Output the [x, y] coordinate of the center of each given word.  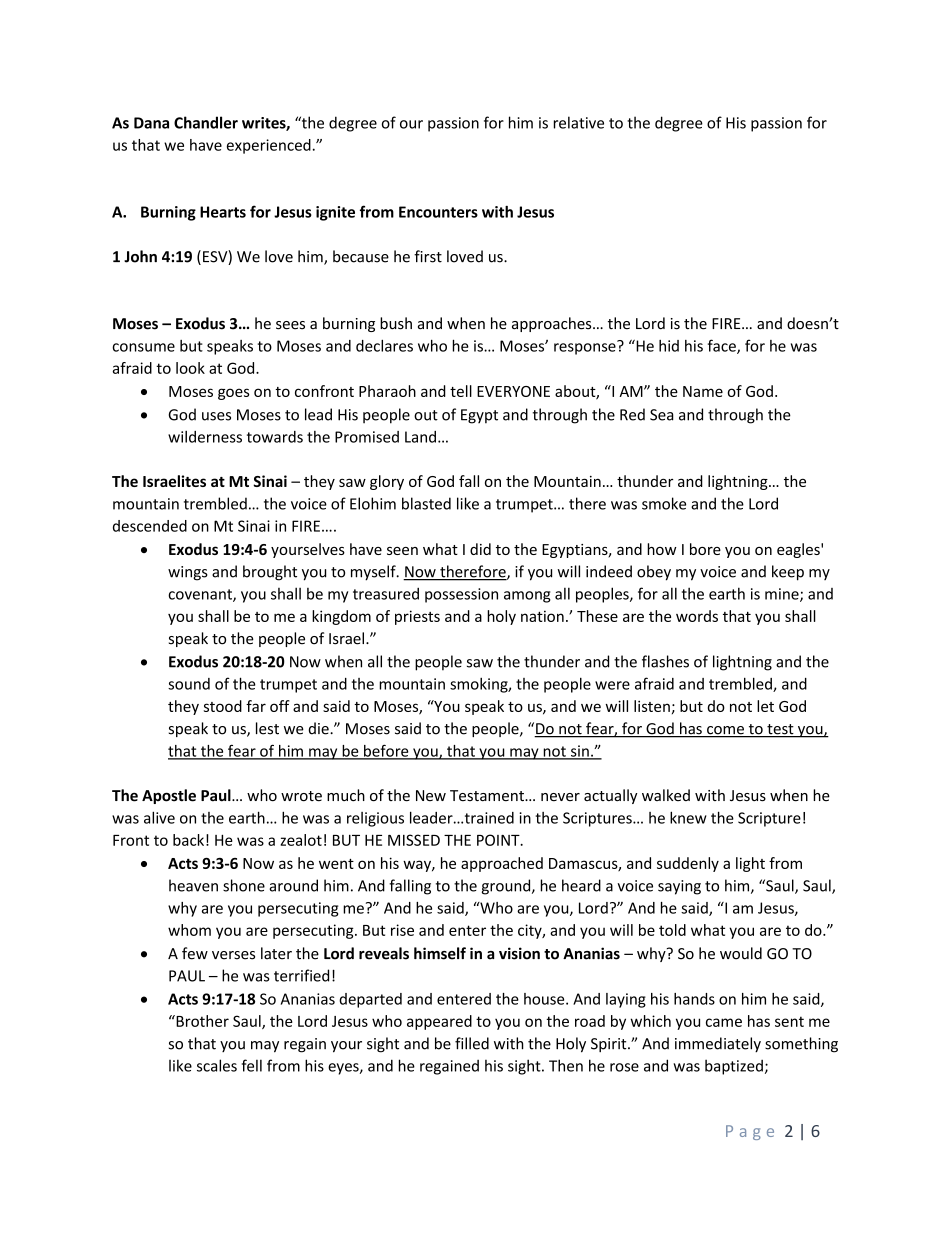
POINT [499, 840]
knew [688, 817]
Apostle [169, 796]
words [697, 616]
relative [579, 122]
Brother [201, 1021]
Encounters [438, 212]
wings [188, 573]
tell [461, 391]
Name [703, 391]
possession [461, 595]
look [190, 368]
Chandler [206, 122]
